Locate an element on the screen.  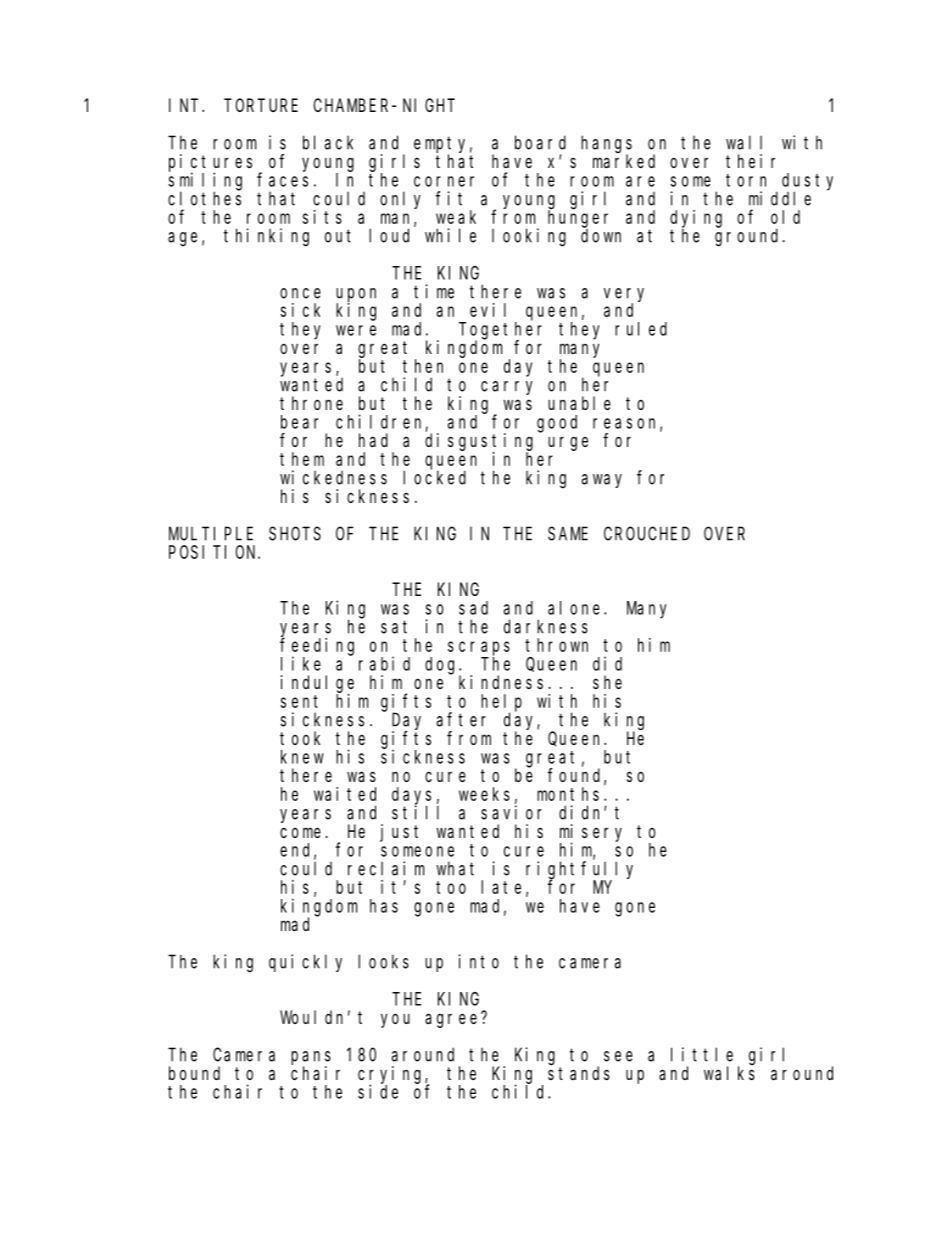
scraps is located at coordinates (479, 648).
